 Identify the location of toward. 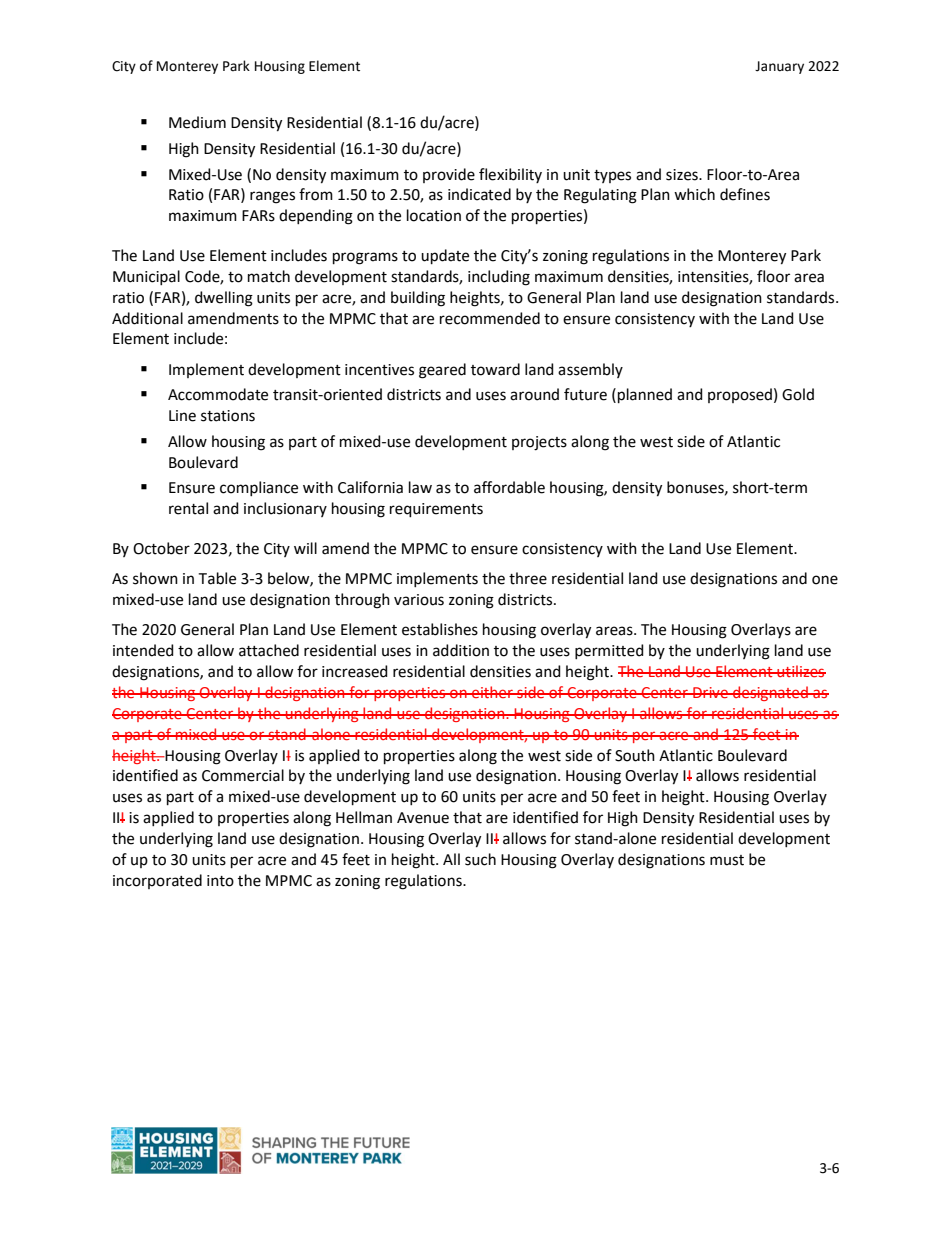
(495, 369).
